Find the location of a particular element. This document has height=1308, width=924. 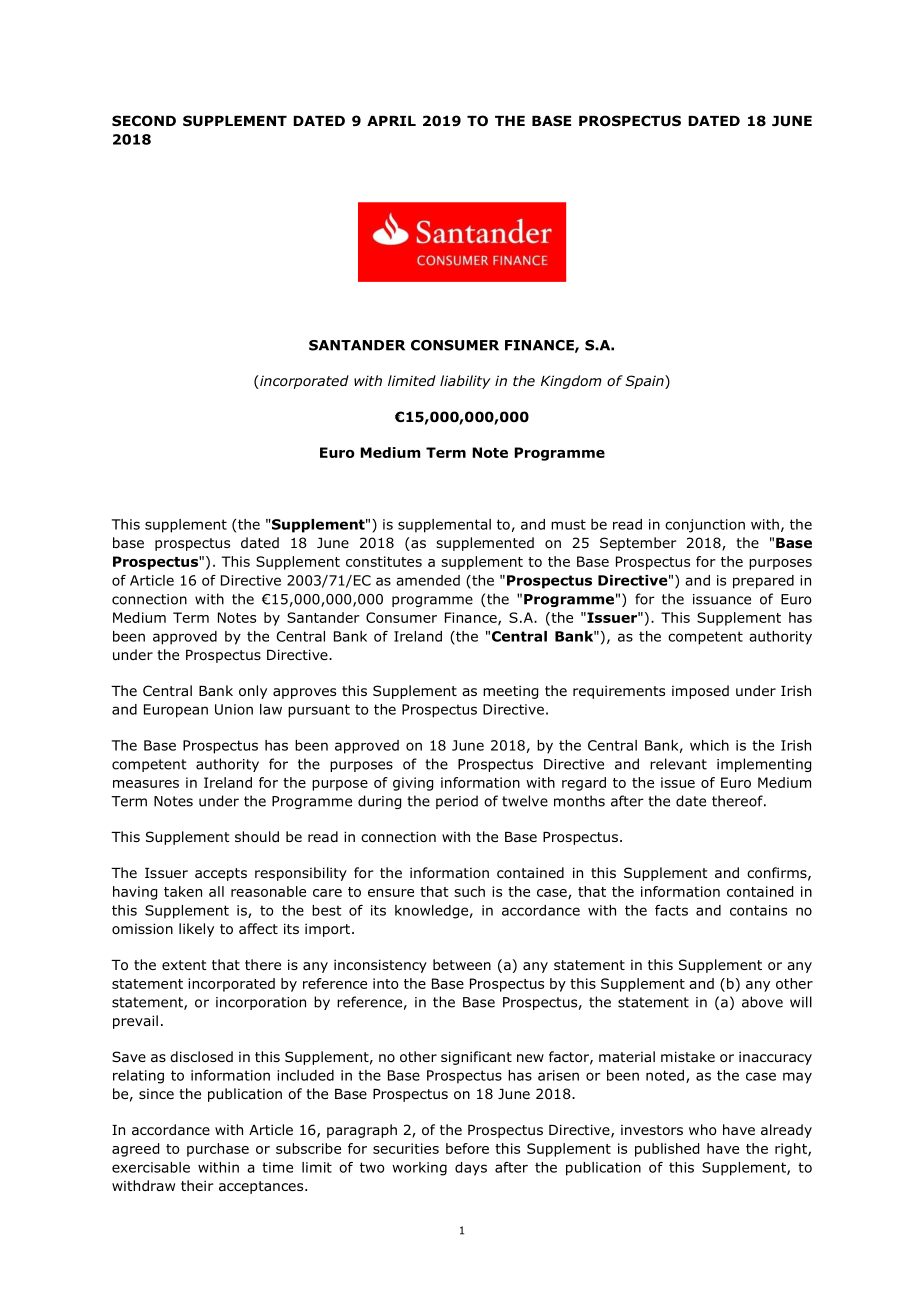

before is located at coordinates (467, 1148).
